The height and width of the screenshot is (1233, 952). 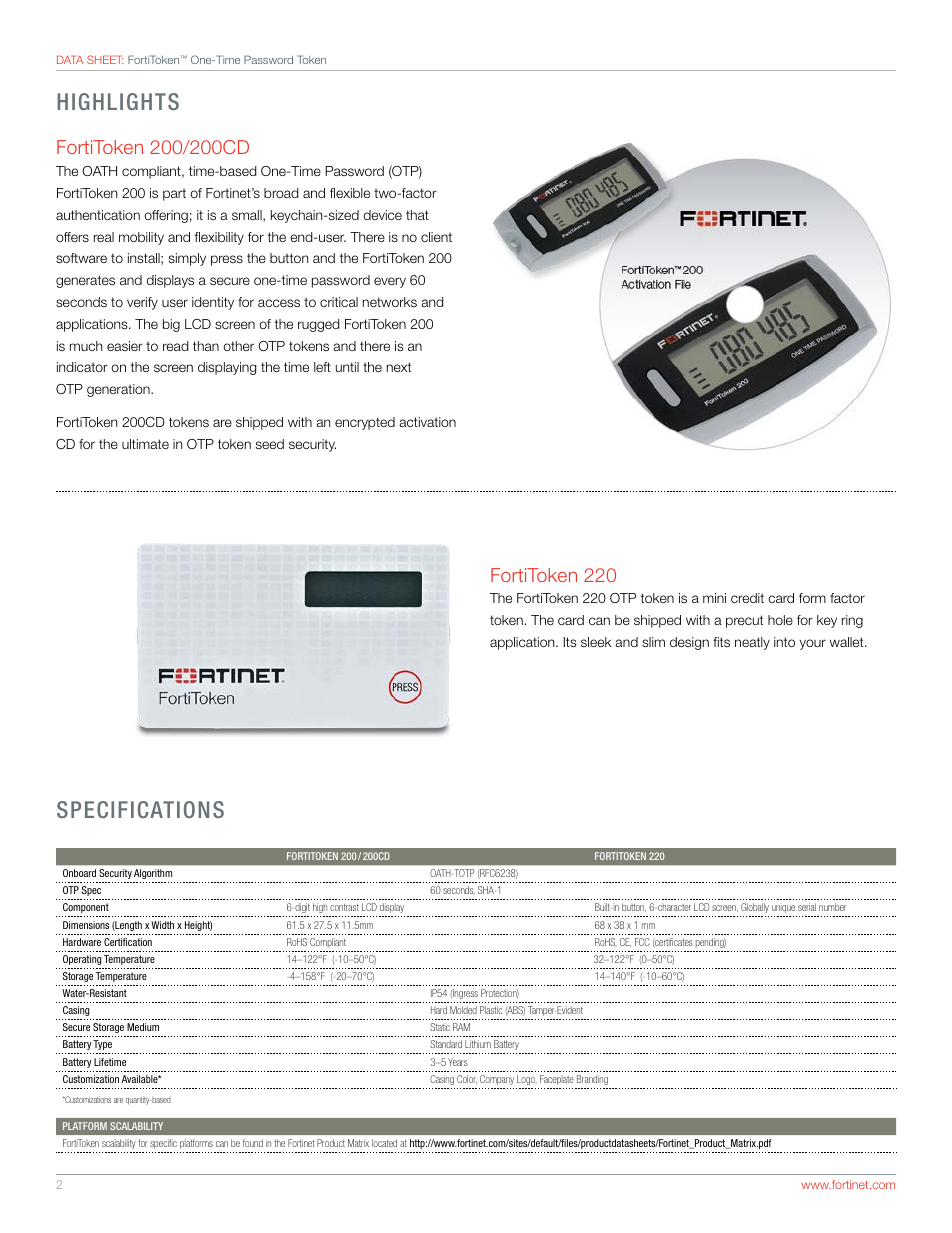 I want to click on that, so click(x=417, y=215).
